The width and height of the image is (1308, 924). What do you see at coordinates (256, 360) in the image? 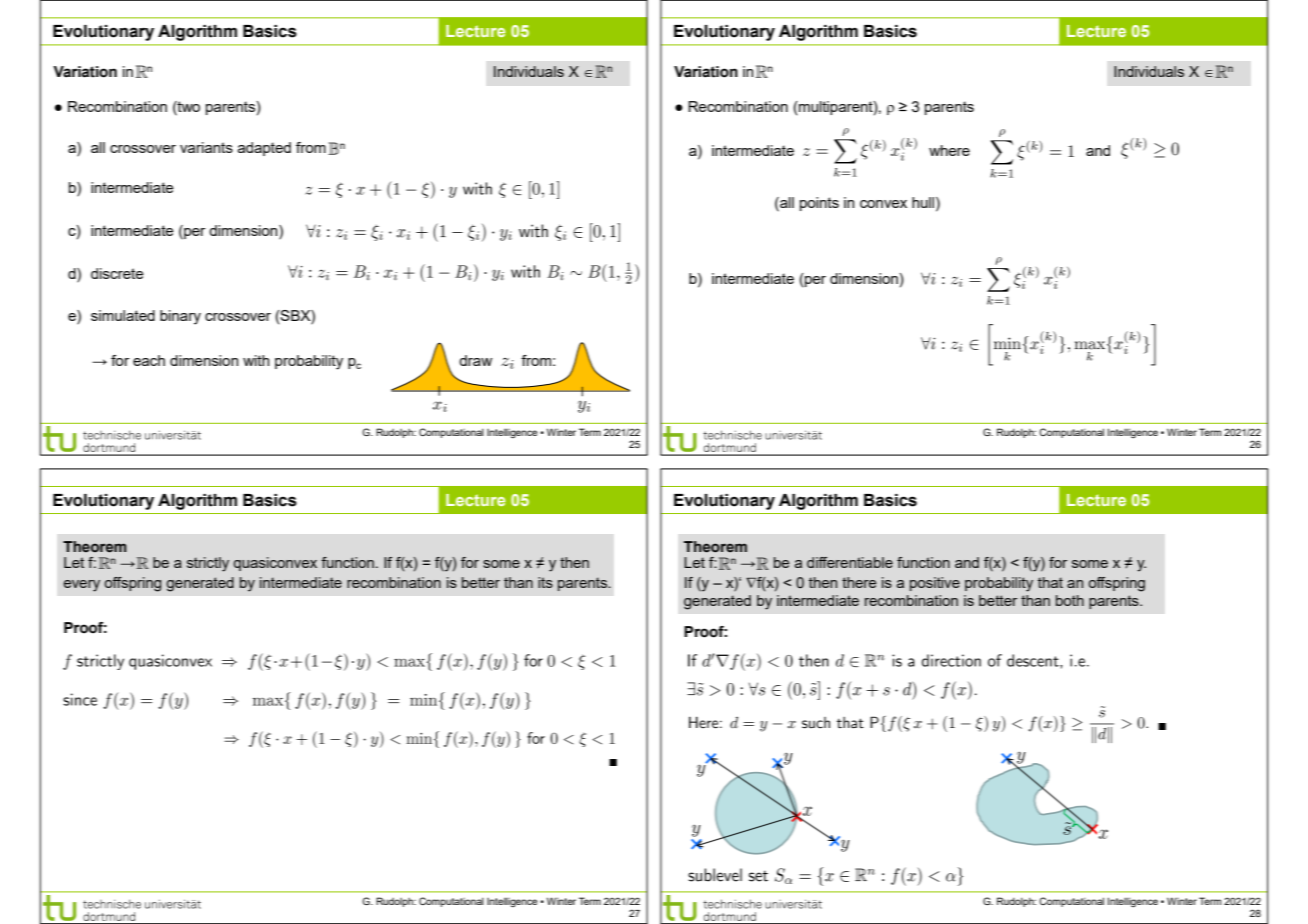
I see `with` at bounding box center [256, 360].
